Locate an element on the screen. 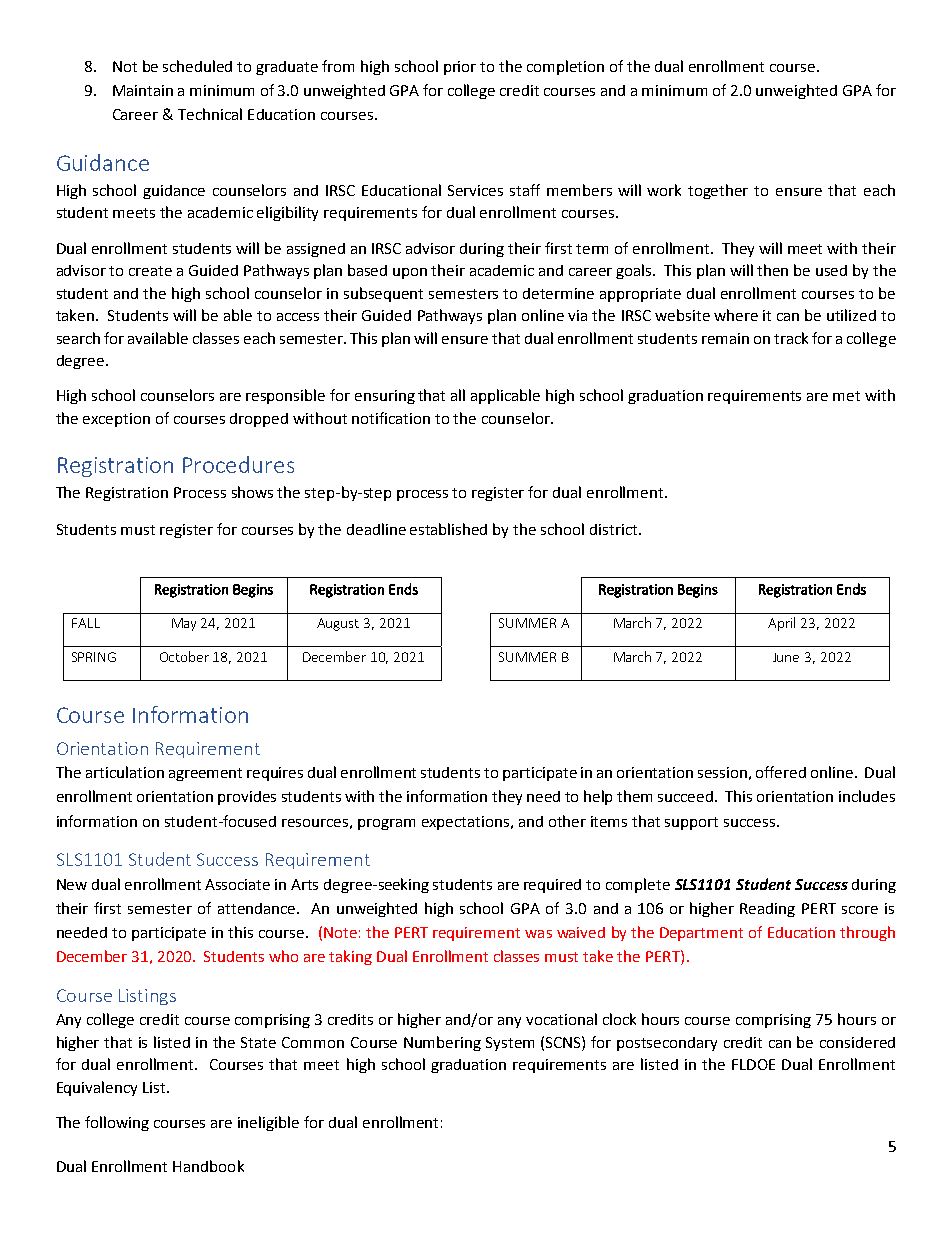  program is located at coordinates (386, 824).
